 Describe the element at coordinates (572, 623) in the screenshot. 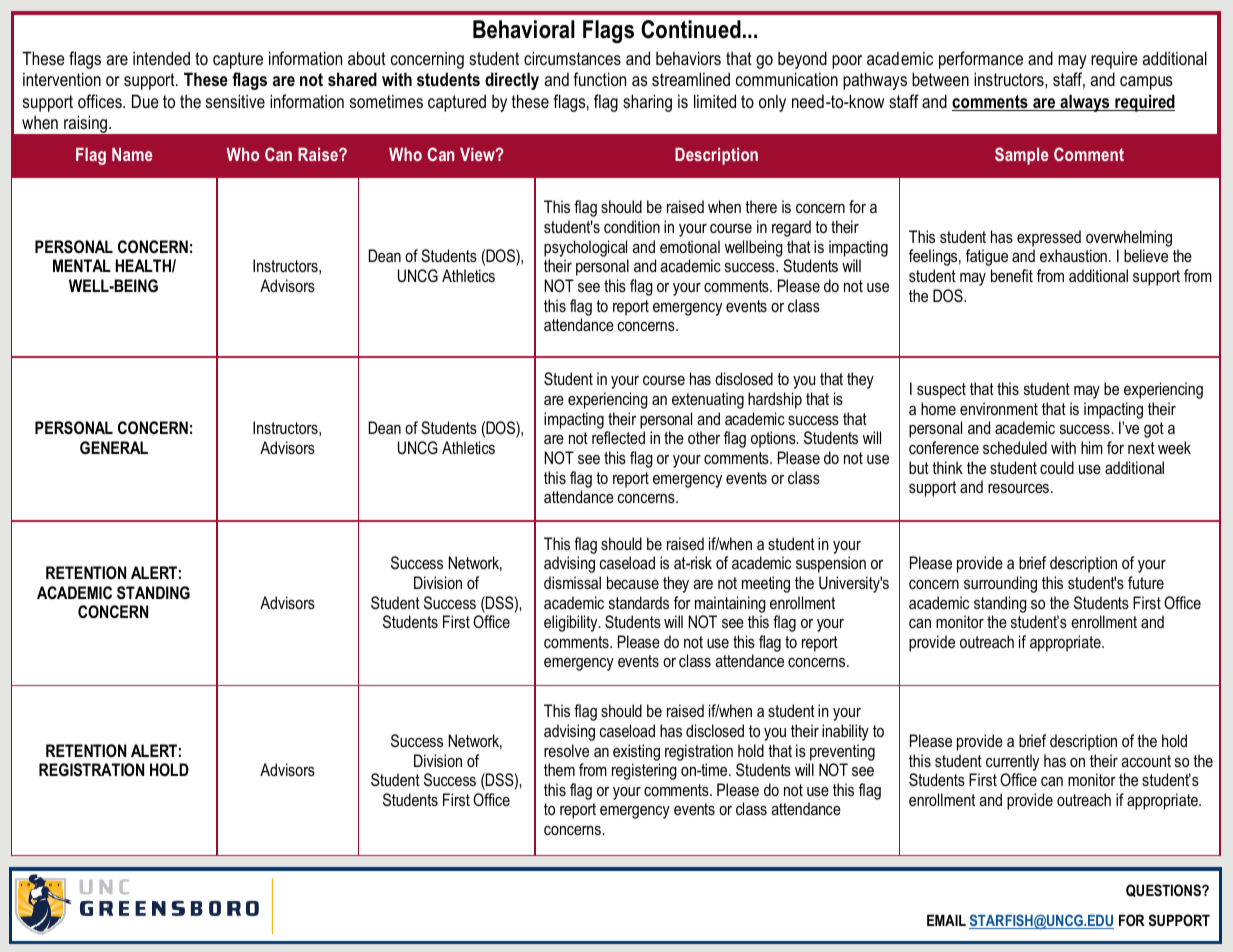

I see `eligibility` at that location.
